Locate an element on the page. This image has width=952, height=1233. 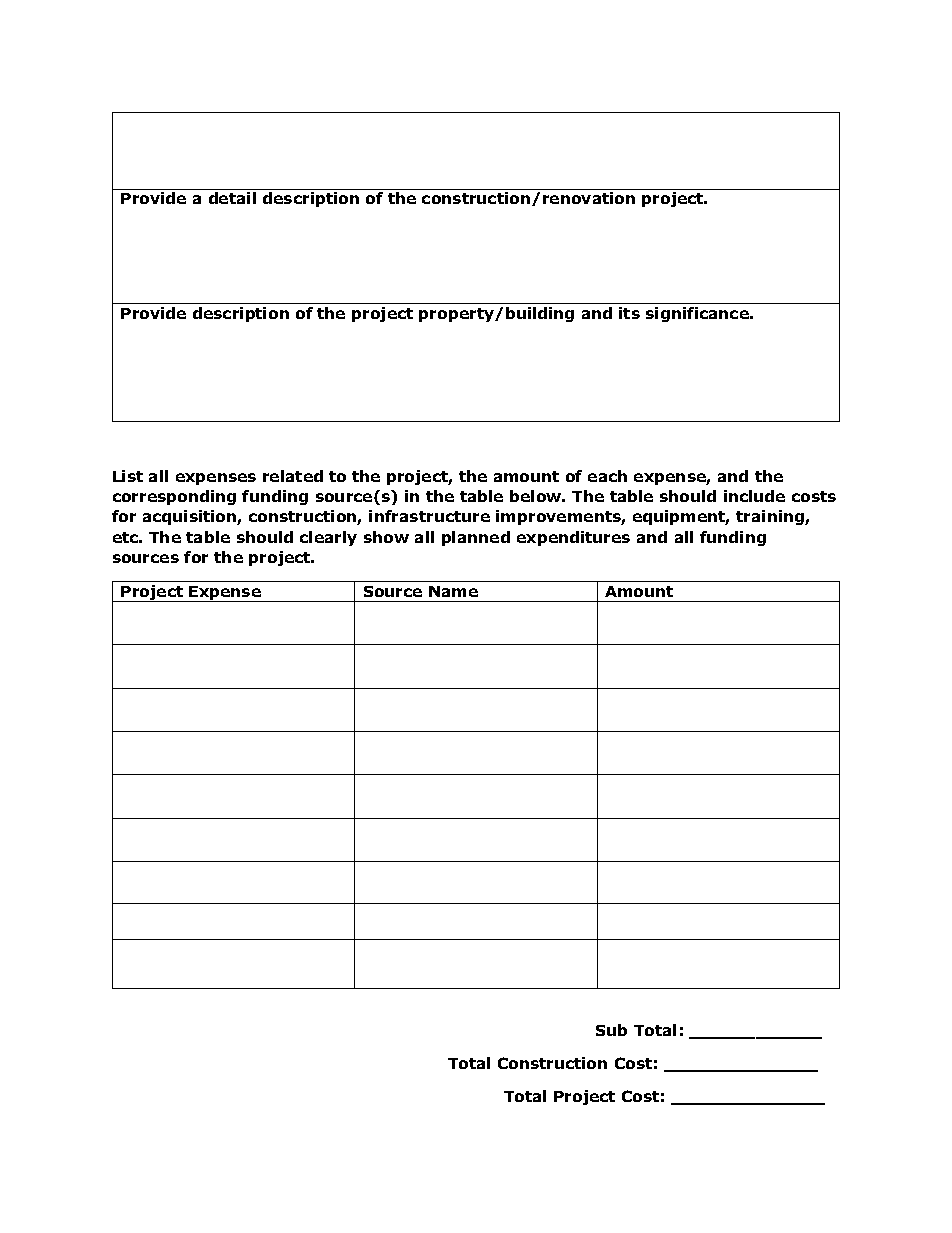
its is located at coordinates (629, 313).
